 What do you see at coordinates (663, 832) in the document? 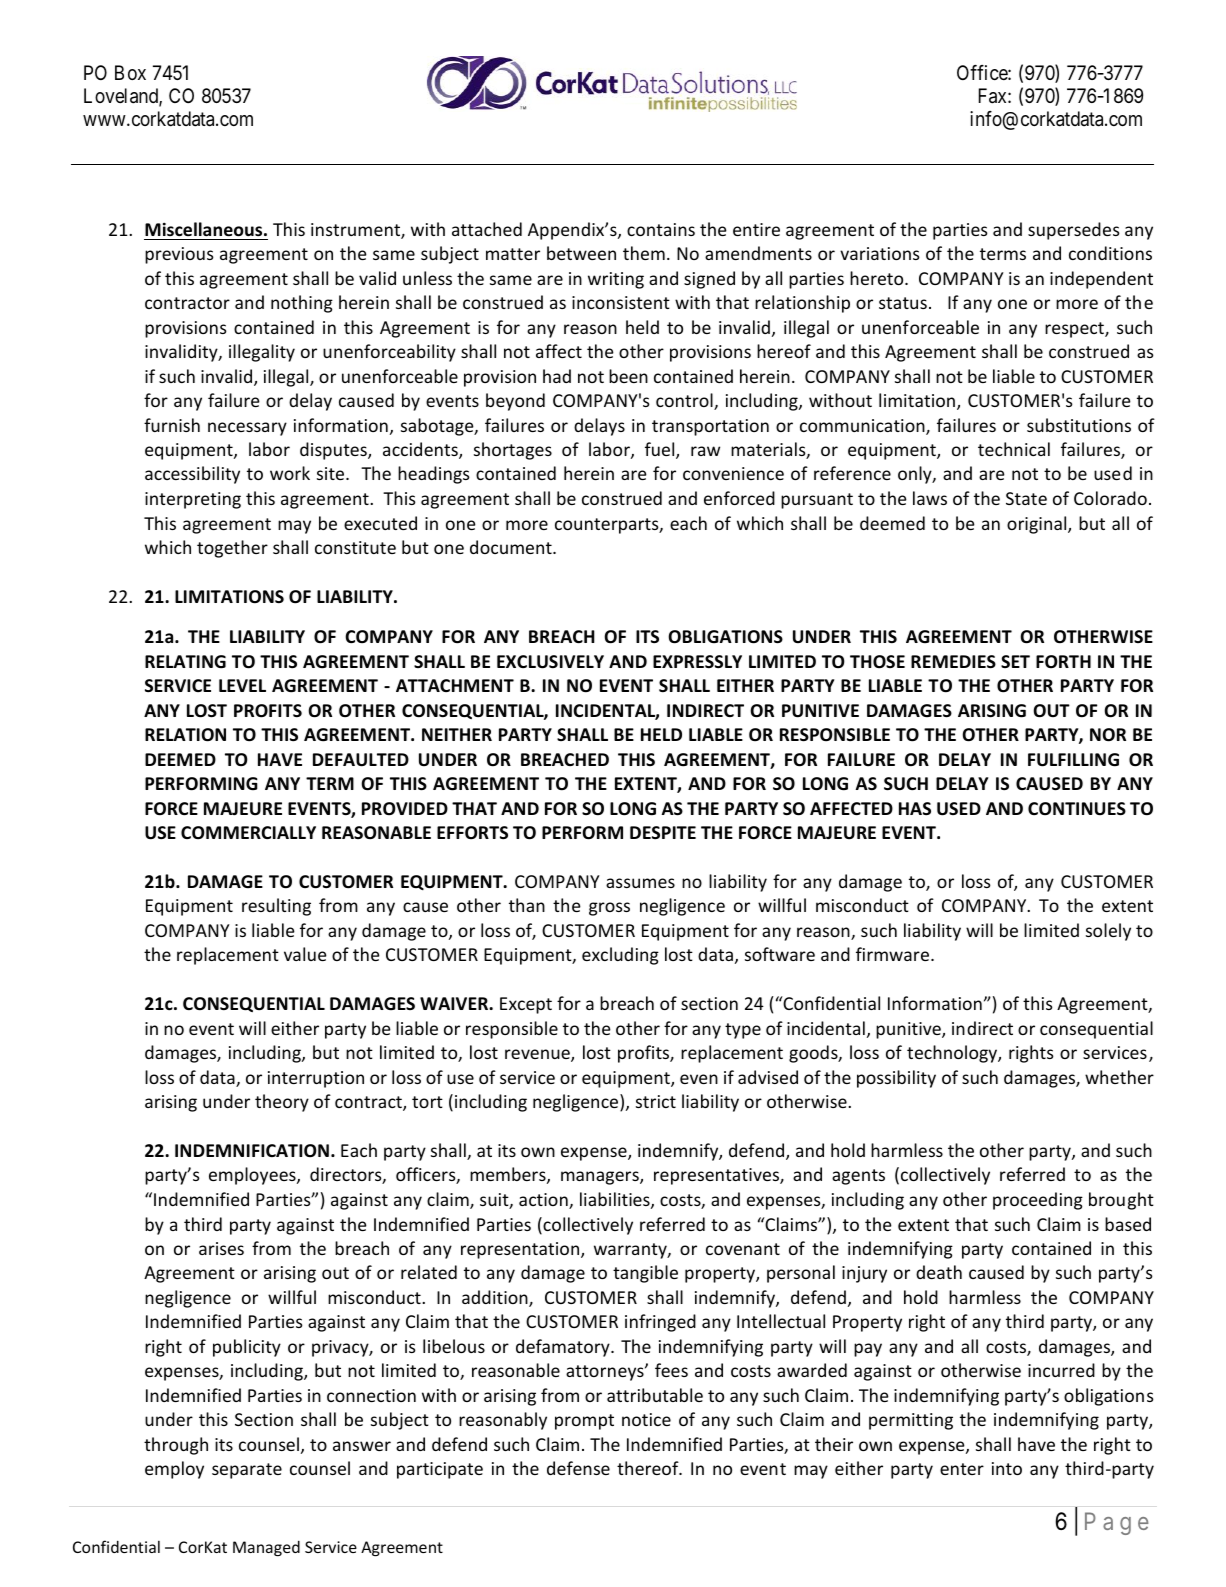
I see `DESPITE` at bounding box center [663, 832].
